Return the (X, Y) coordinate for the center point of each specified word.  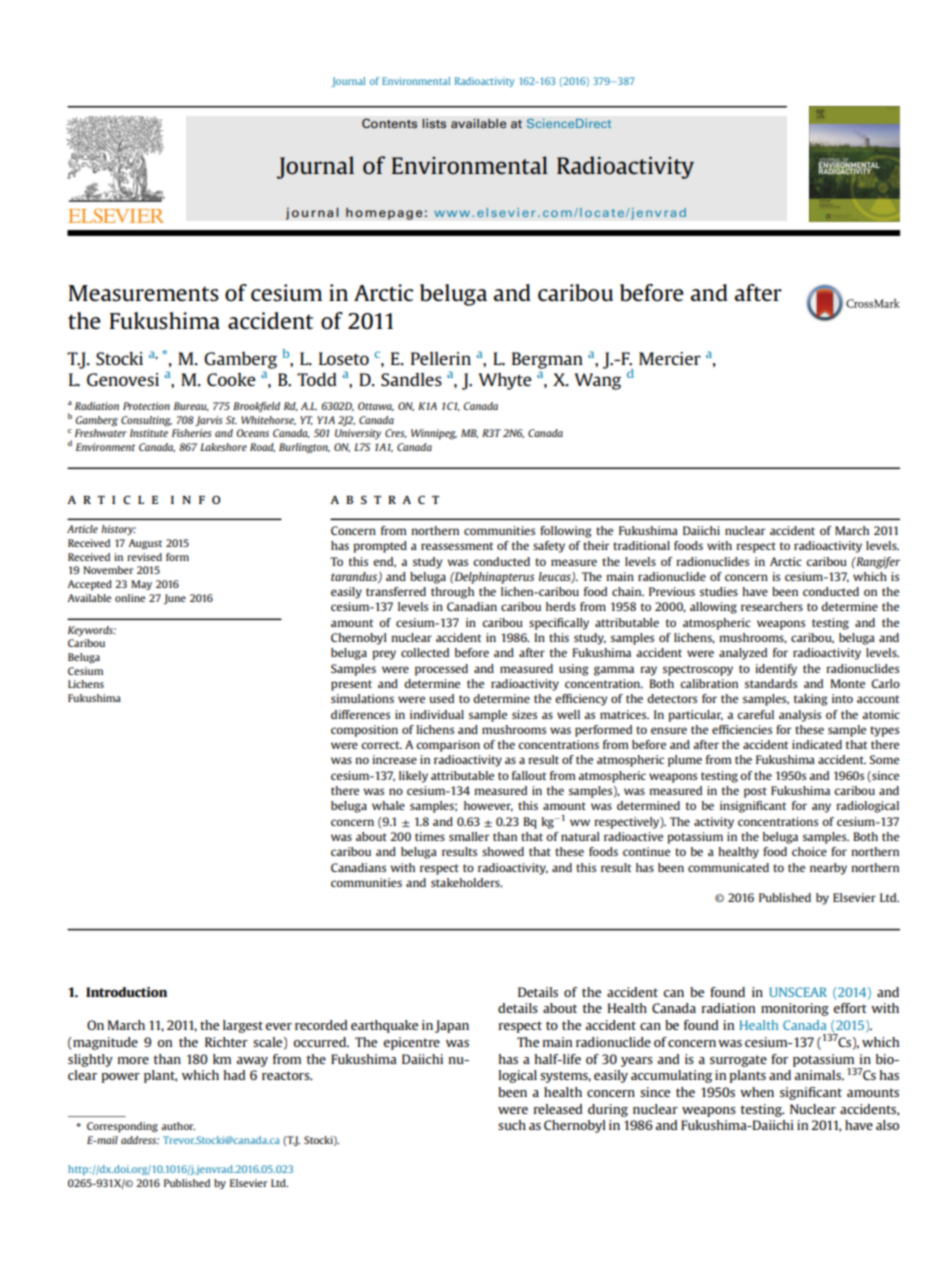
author (178, 1126)
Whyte (505, 381)
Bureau (191, 406)
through (452, 593)
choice (809, 851)
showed (503, 851)
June (175, 599)
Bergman (547, 360)
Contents (389, 123)
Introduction (126, 992)
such (512, 1125)
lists (434, 123)
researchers (772, 606)
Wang (598, 381)
